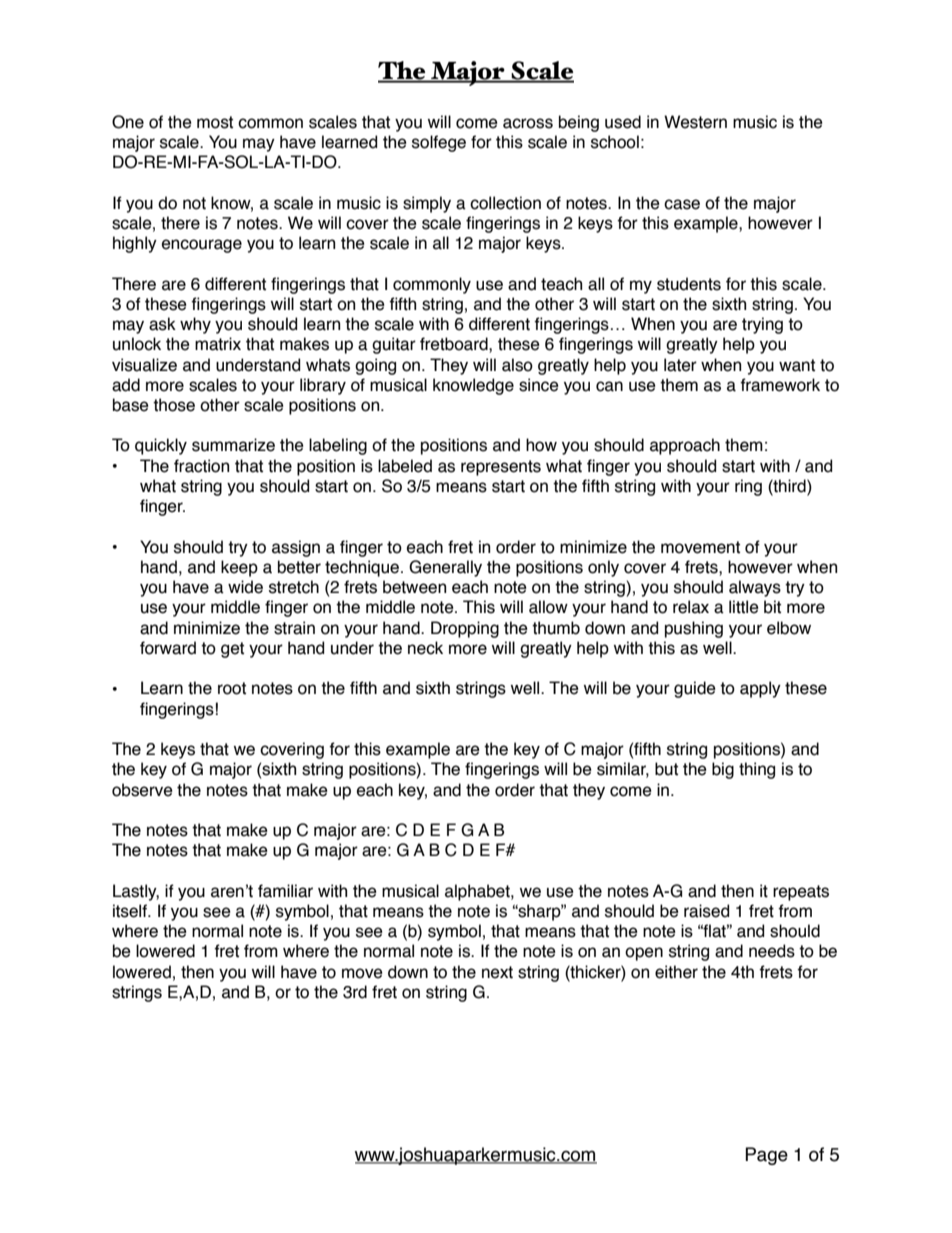  Describe the element at coordinates (232, 650) in the screenshot. I see `get` at that location.
